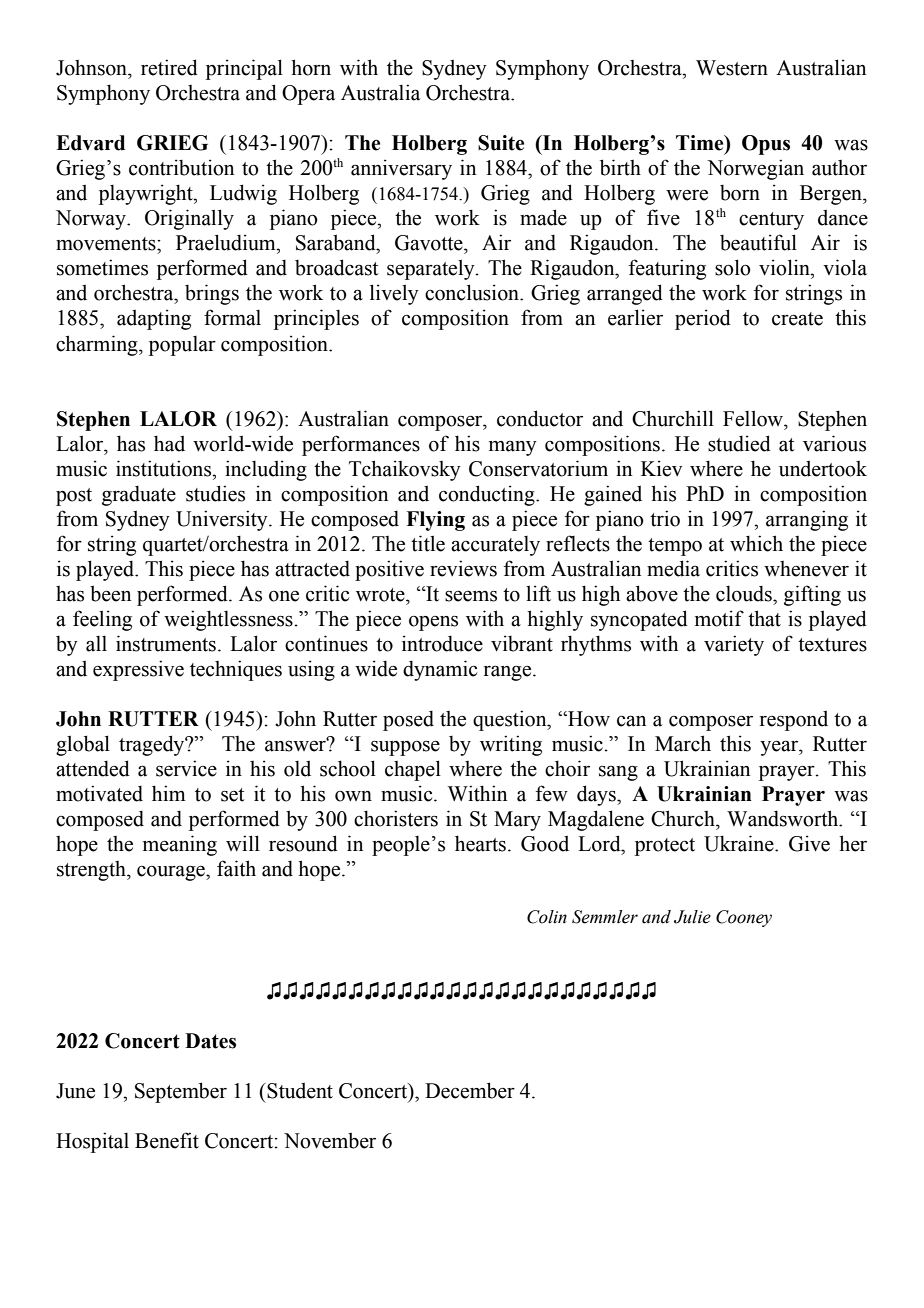 The height and width of the page is (1308, 924). I want to click on September, so click(181, 1092).
